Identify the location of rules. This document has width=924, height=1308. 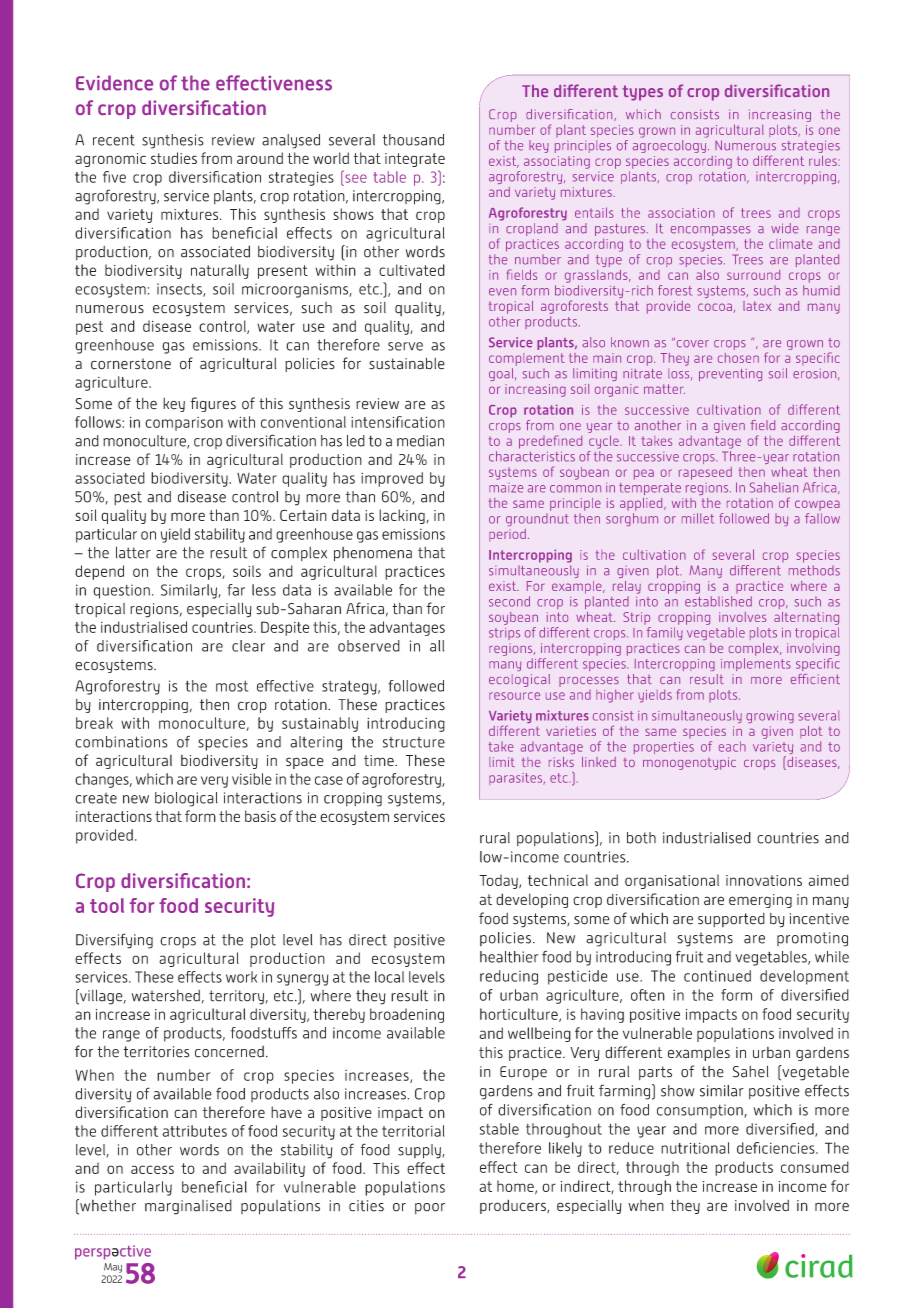
(824, 161).
